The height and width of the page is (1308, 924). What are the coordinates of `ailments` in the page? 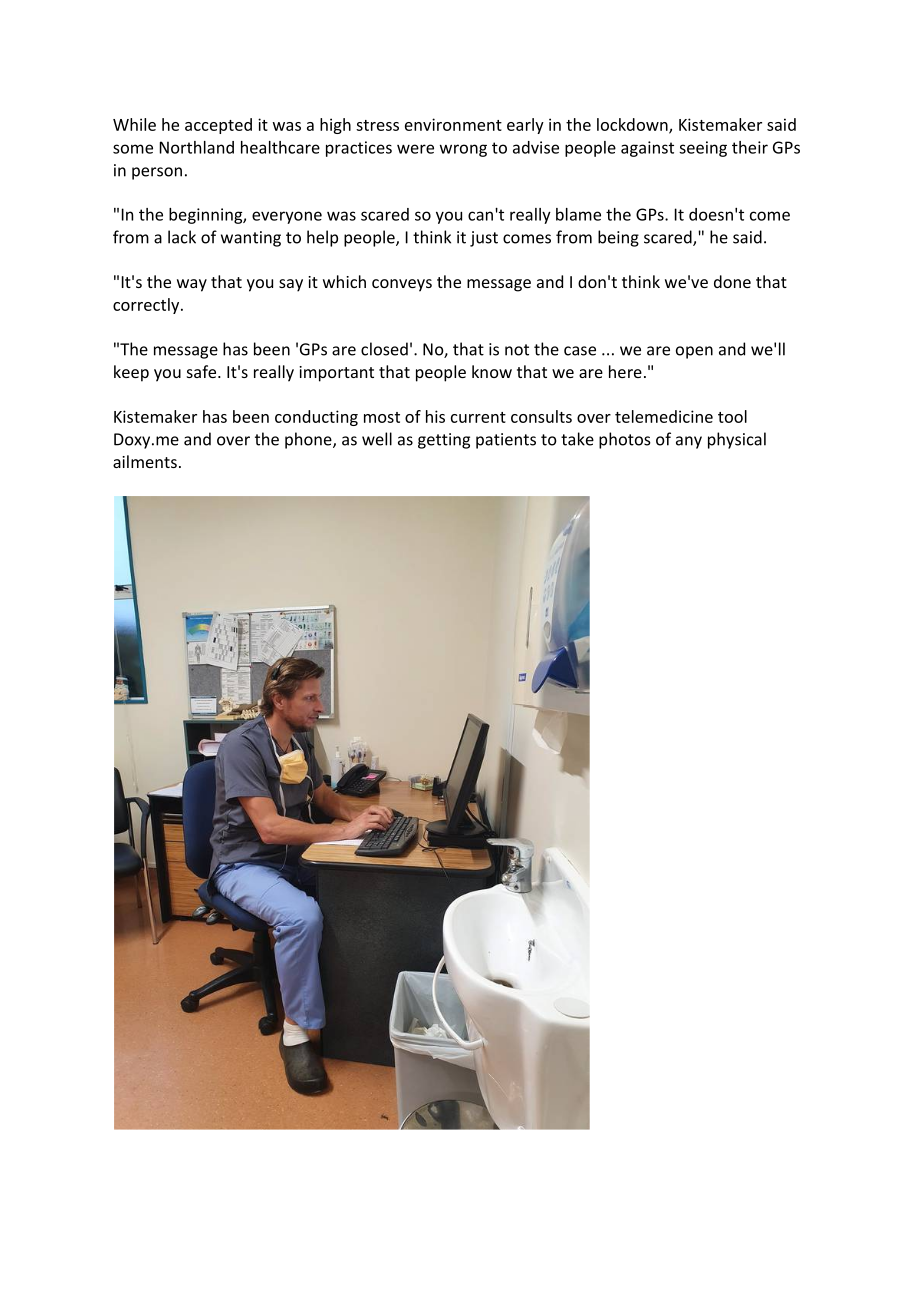 It's located at (145, 461).
